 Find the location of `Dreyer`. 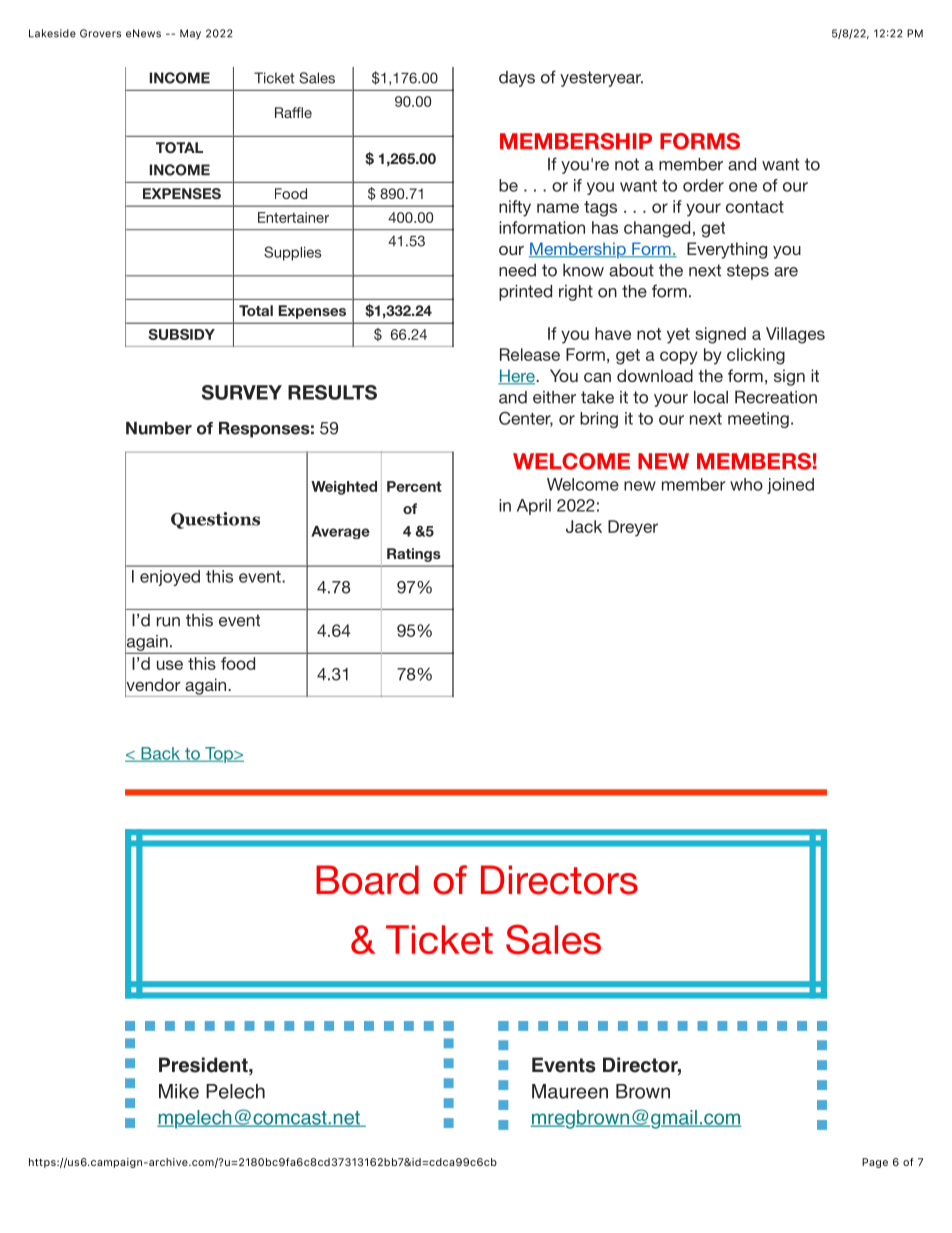

Dreyer is located at coordinates (633, 528).
